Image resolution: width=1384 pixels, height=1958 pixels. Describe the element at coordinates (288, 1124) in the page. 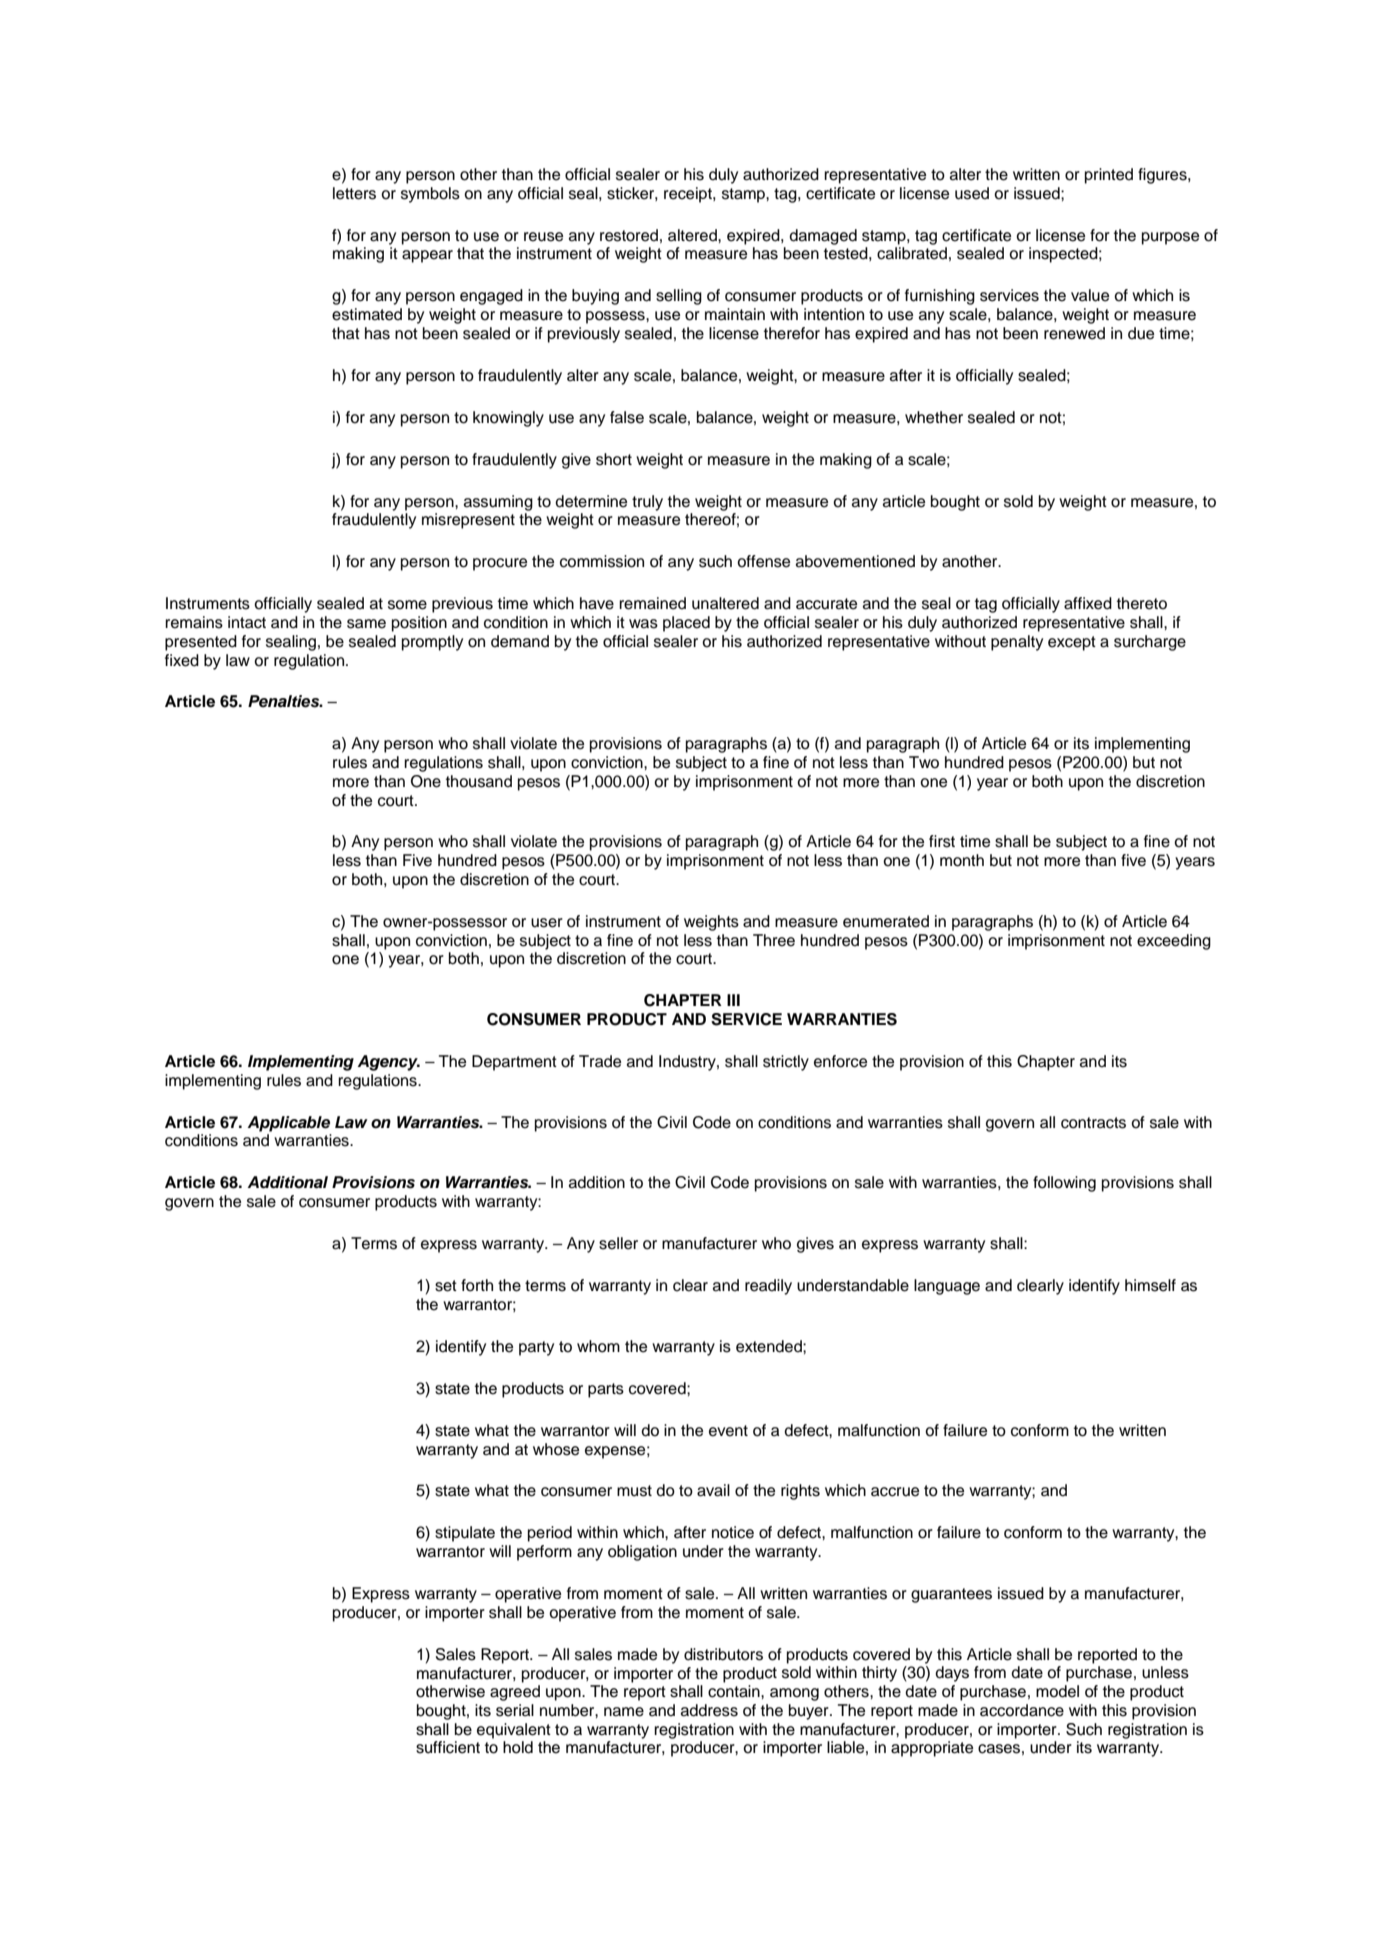

I see `Applicable` at that location.
